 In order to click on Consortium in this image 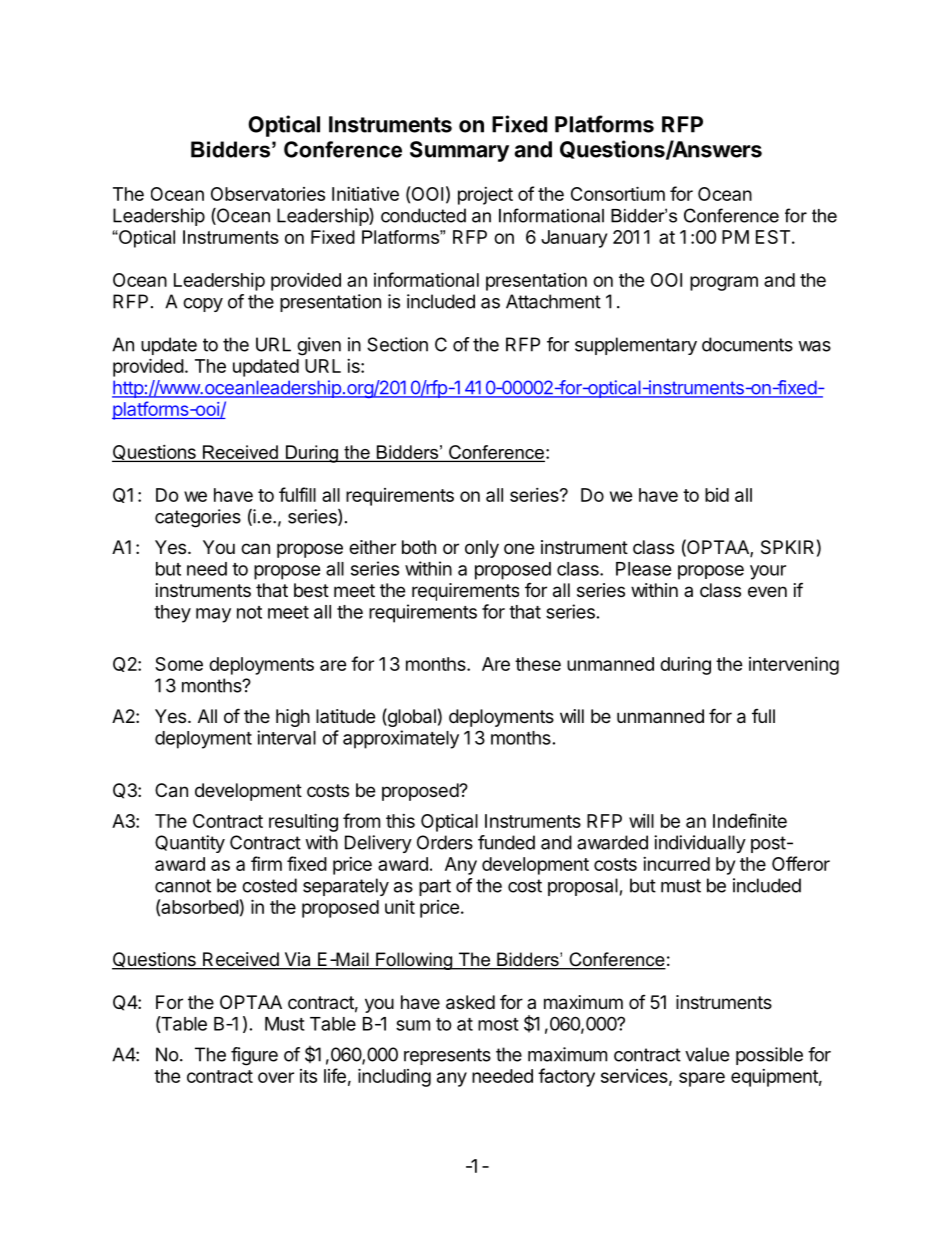, I will do `click(618, 193)`.
